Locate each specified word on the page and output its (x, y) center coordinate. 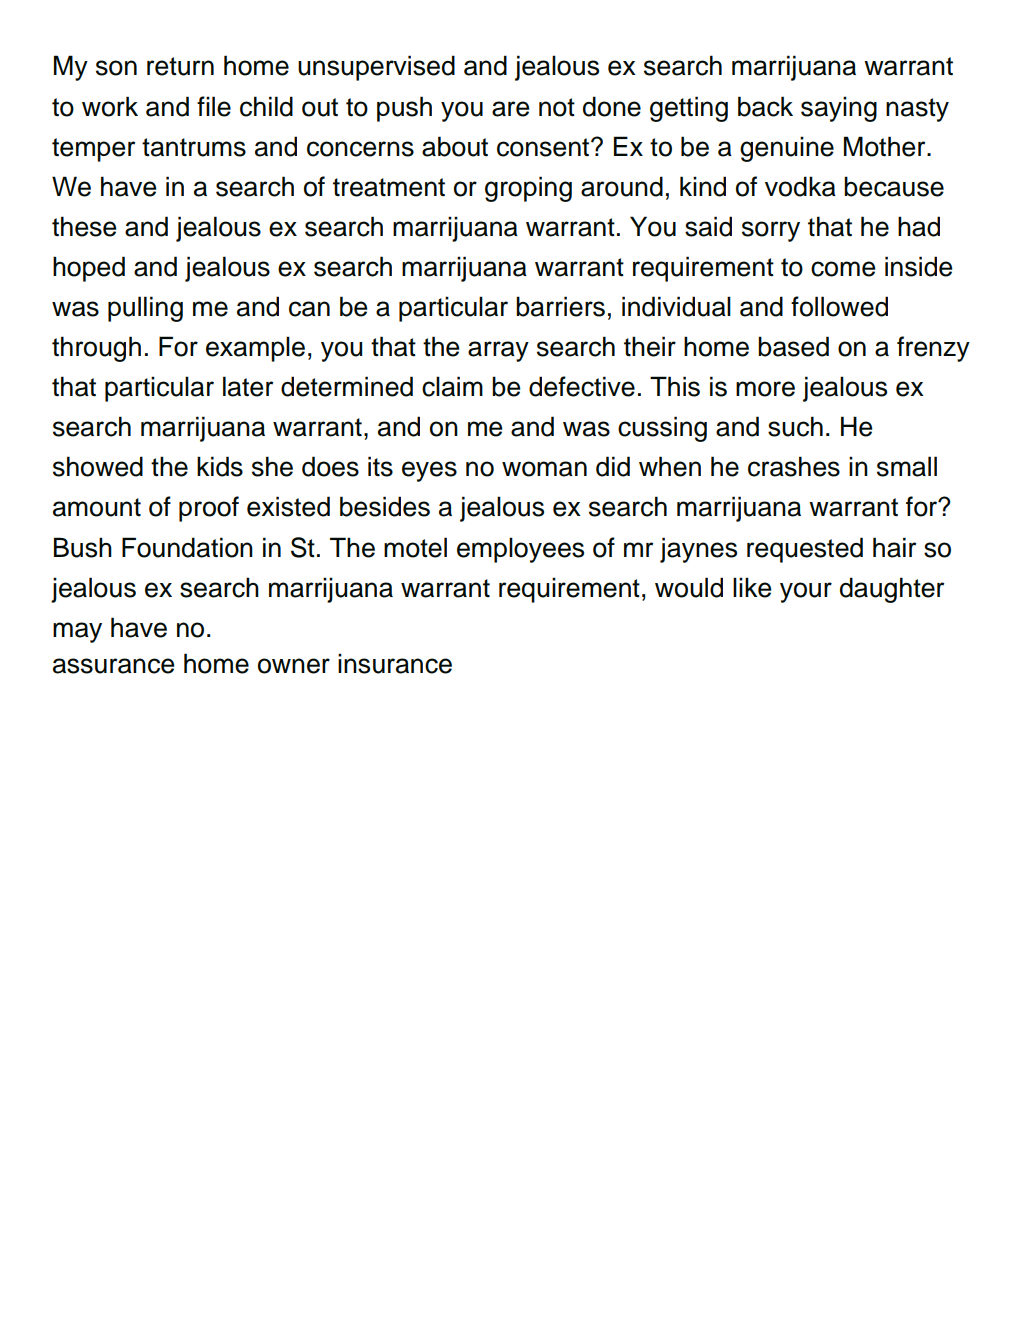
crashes (794, 466)
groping (528, 189)
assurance (113, 666)
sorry (771, 231)
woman (544, 469)
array (498, 351)
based (793, 346)
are (510, 109)
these (84, 226)
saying (839, 109)
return (180, 66)
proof (209, 509)
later (248, 386)
